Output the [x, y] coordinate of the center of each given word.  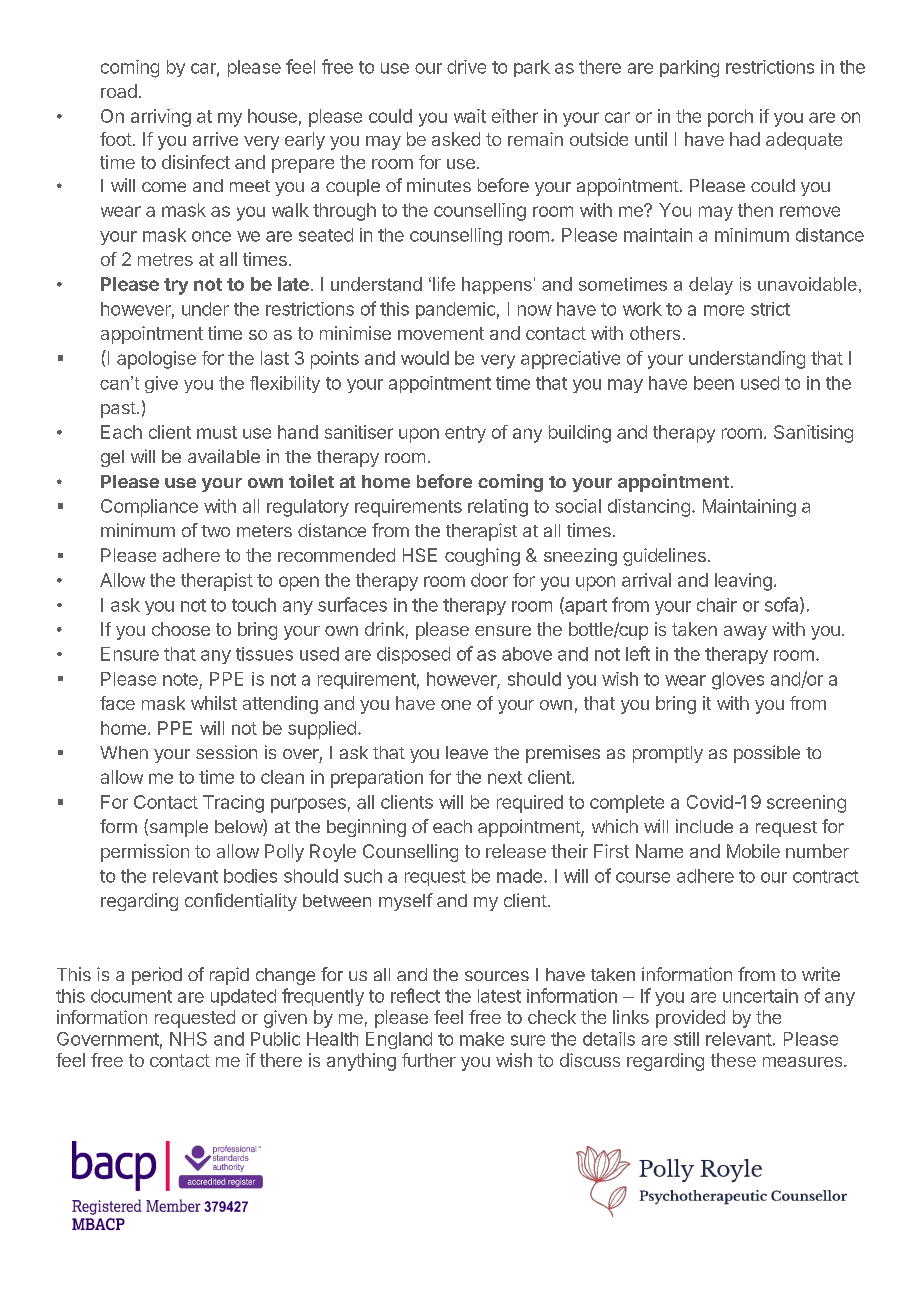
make [482, 1039]
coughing [482, 557]
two [215, 531]
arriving [161, 118]
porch [730, 118]
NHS [188, 1039]
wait [470, 116]
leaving [743, 582]
